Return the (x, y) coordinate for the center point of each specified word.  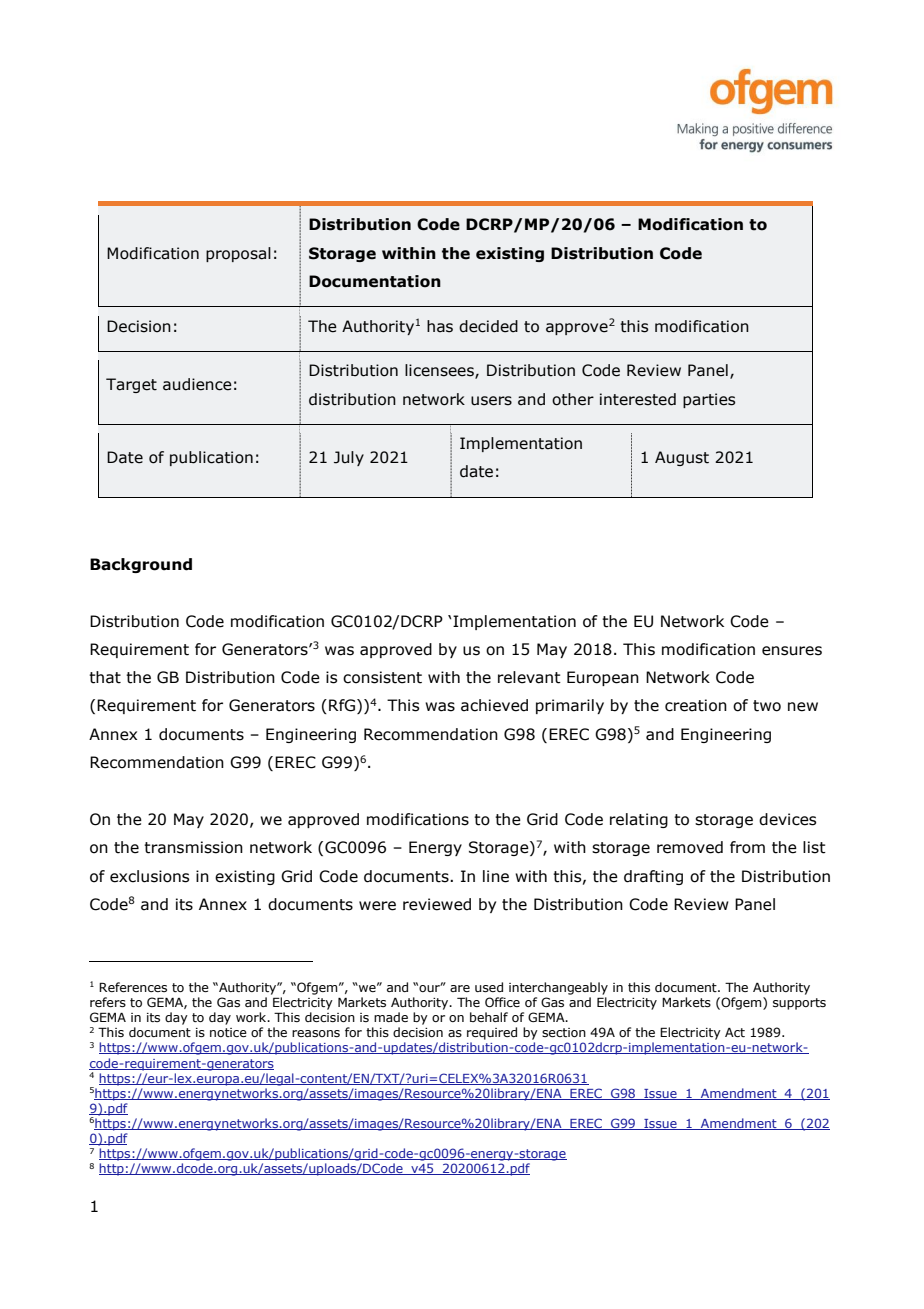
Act (735, 1032)
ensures (792, 651)
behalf (489, 1017)
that (105, 677)
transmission (193, 847)
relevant (529, 677)
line (496, 876)
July (349, 458)
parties (709, 400)
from (747, 847)
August (682, 458)
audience (197, 384)
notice (228, 1032)
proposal (238, 254)
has (440, 326)
